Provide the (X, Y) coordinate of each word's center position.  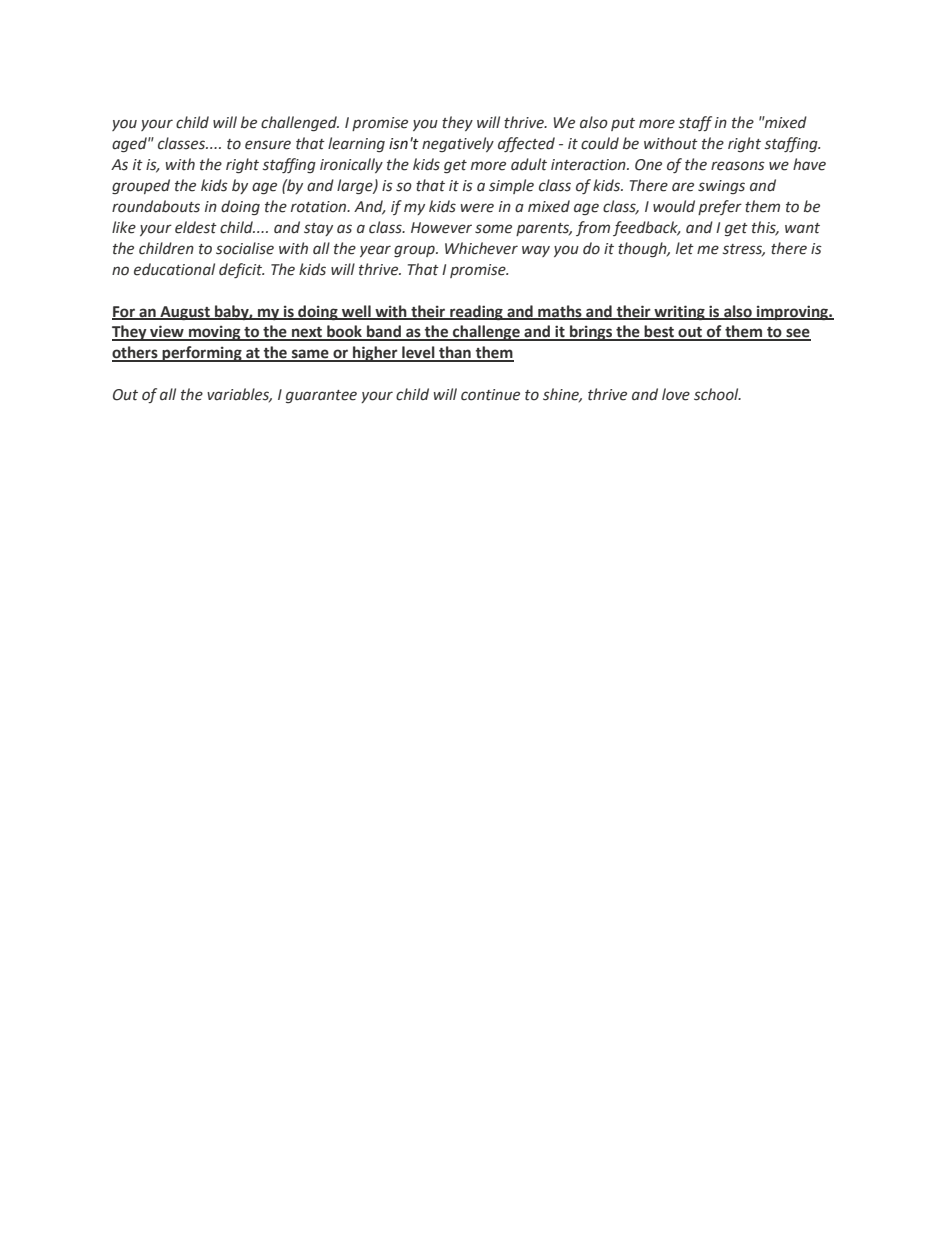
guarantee (321, 396)
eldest (196, 227)
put (623, 124)
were (477, 208)
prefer (720, 207)
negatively (458, 144)
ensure (268, 145)
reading (476, 312)
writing (679, 312)
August (185, 313)
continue (490, 395)
